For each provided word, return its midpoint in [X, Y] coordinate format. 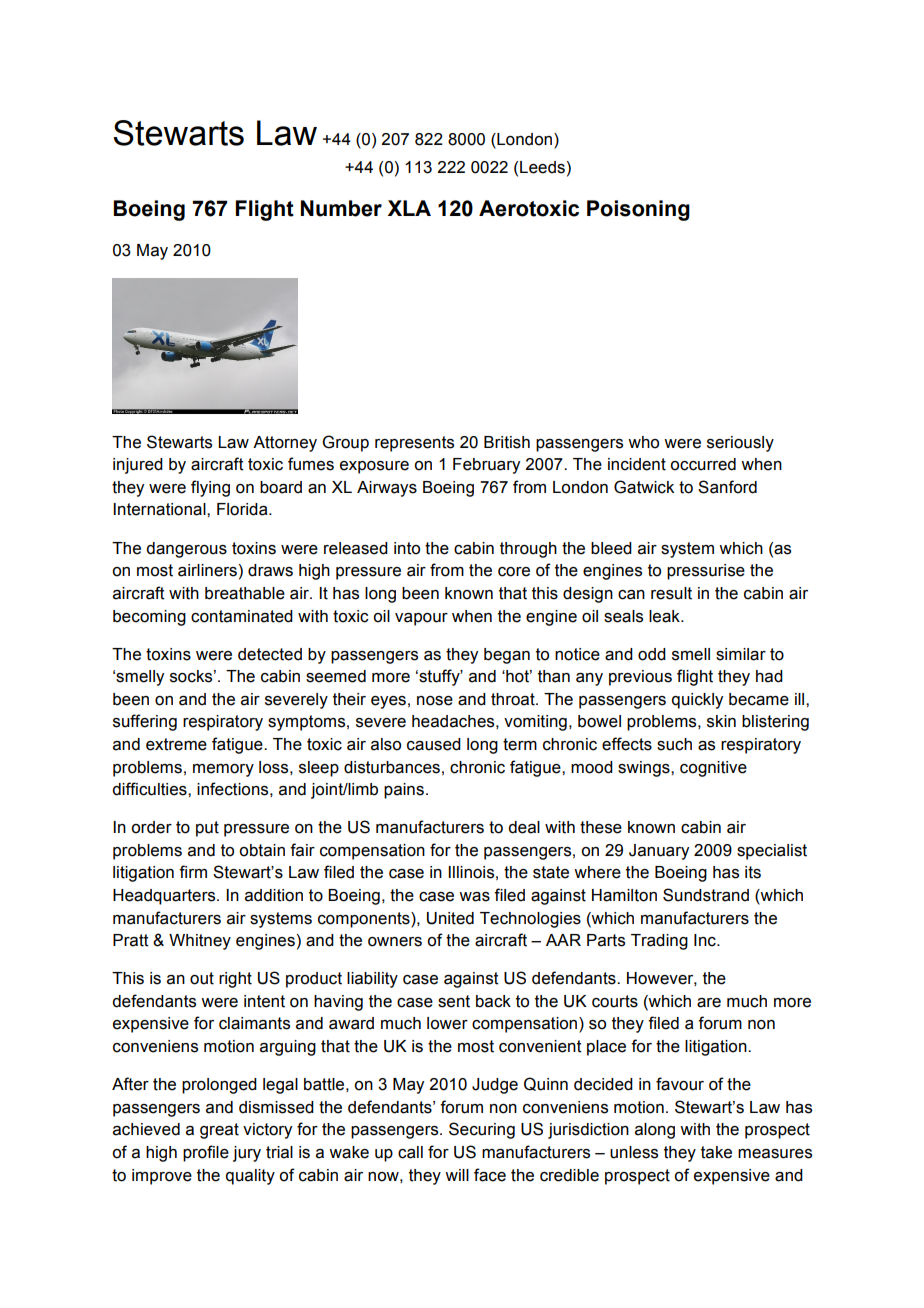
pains [404, 791]
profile [206, 1153]
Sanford [727, 487]
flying [210, 488]
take [716, 1152]
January [659, 852]
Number [341, 208]
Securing [482, 1130]
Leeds [542, 167]
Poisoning [638, 210]
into [407, 548]
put [207, 829]
